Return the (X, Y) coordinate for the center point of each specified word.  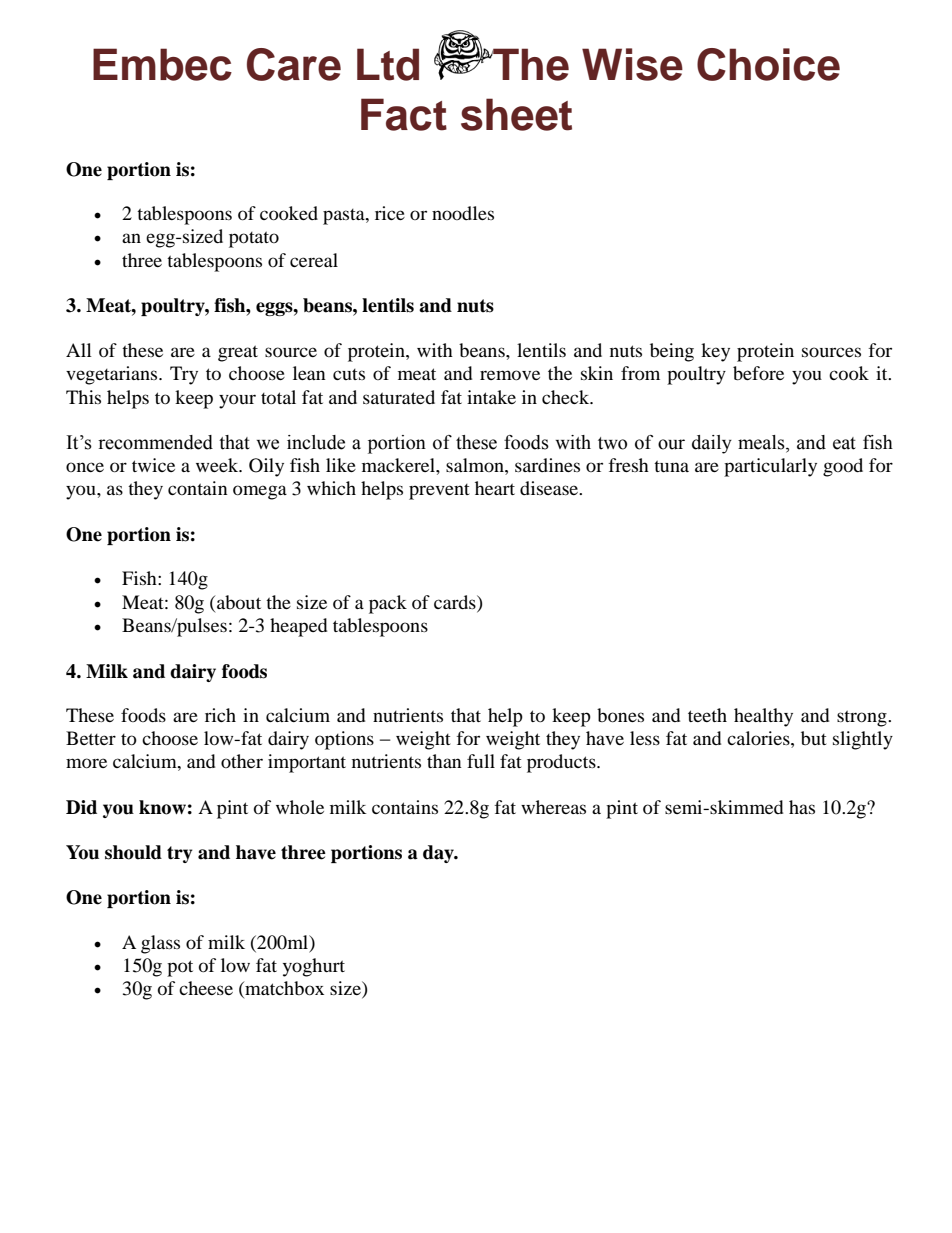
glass (160, 944)
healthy (763, 717)
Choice (768, 64)
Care (294, 64)
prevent (439, 492)
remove (510, 375)
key (715, 352)
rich (220, 715)
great (238, 353)
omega (260, 492)
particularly (770, 467)
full (481, 761)
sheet (516, 114)
